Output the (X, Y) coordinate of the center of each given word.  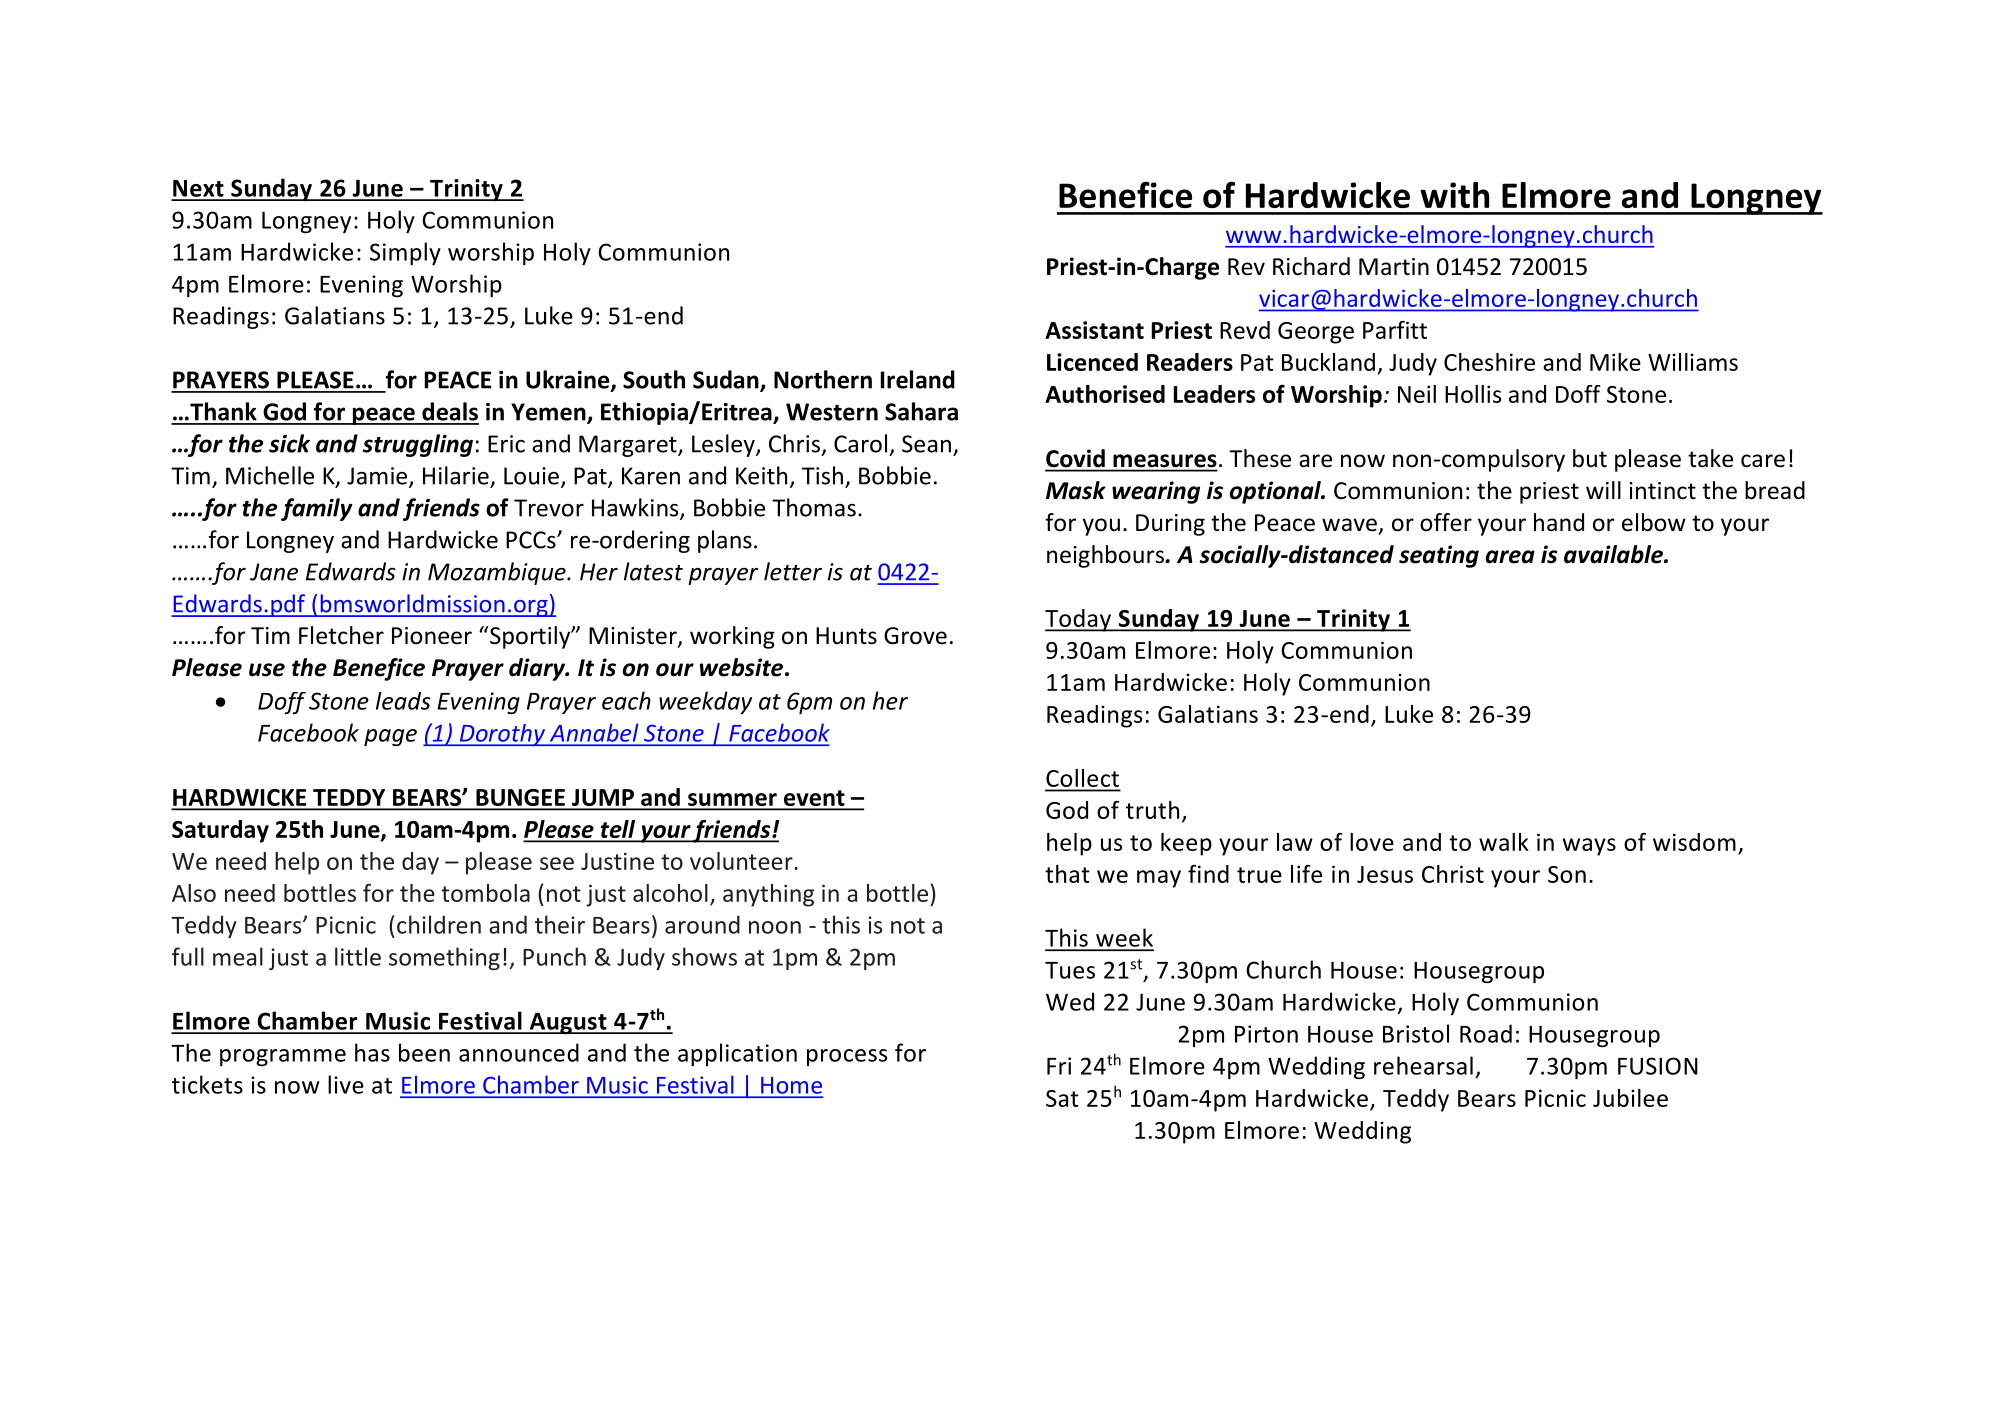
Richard (1311, 266)
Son (1567, 874)
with (1454, 195)
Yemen (549, 413)
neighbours (1106, 556)
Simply (405, 253)
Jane (274, 572)
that (1067, 874)
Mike (1615, 362)
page (390, 737)
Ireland (918, 379)
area (1510, 557)
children (439, 924)
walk (1504, 842)
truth (1152, 810)
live (346, 1084)
